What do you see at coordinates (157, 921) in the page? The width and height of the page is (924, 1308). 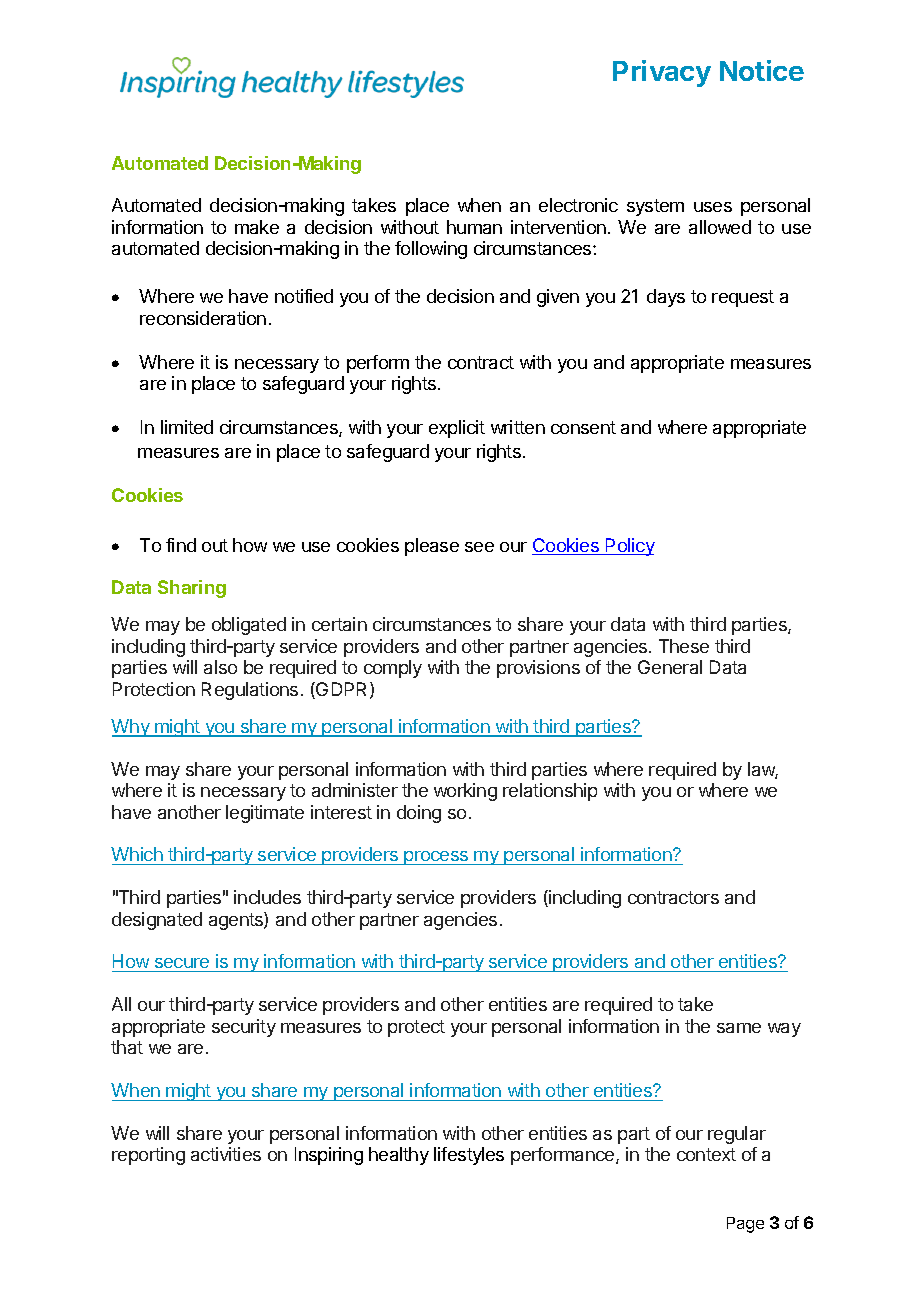 I see `designated` at bounding box center [157, 921].
